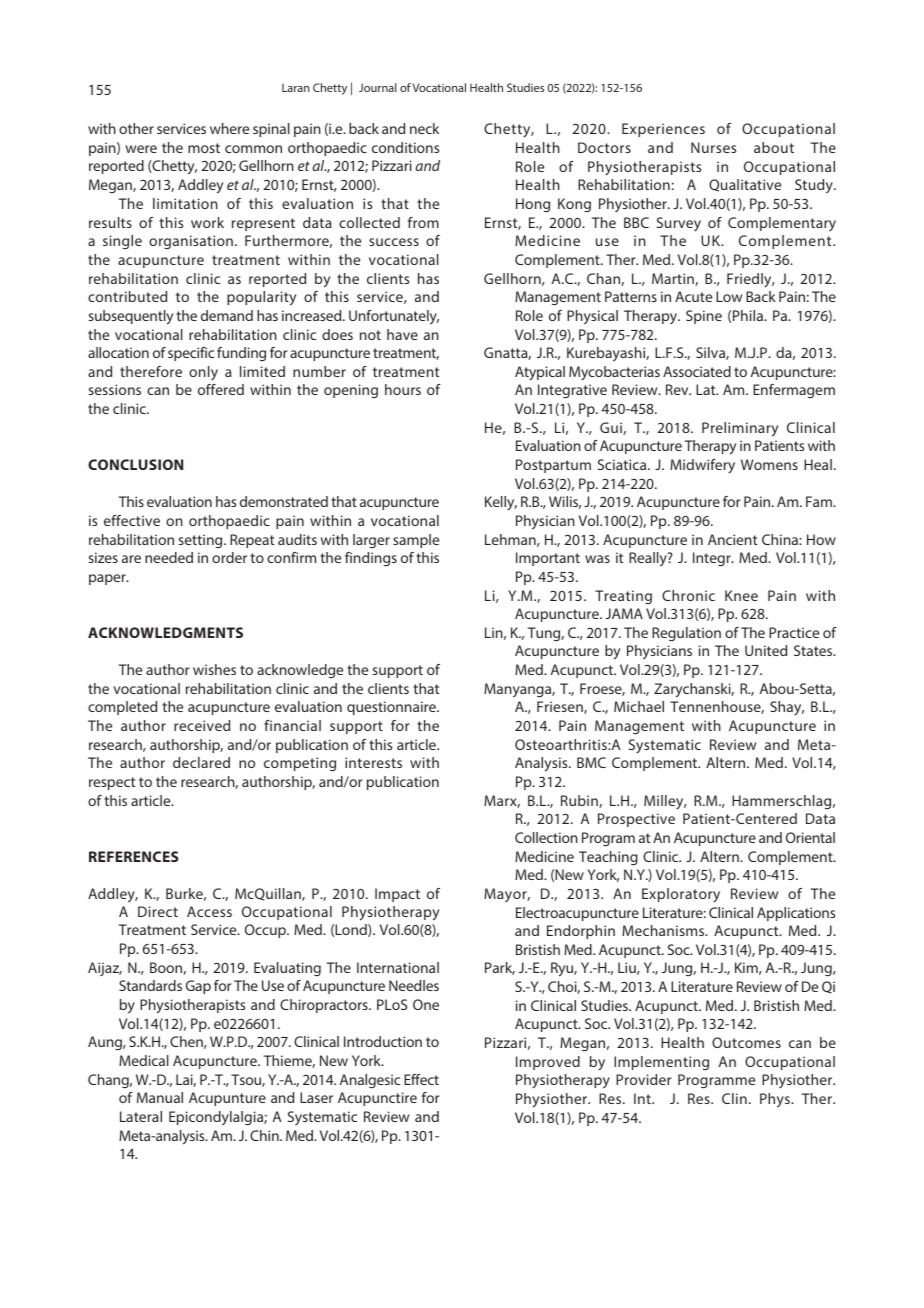 This image has width=924, height=1308. What do you see at coordinates (713, 147) in the image?
I see `Nurses` at bounding box center [713, 147].
